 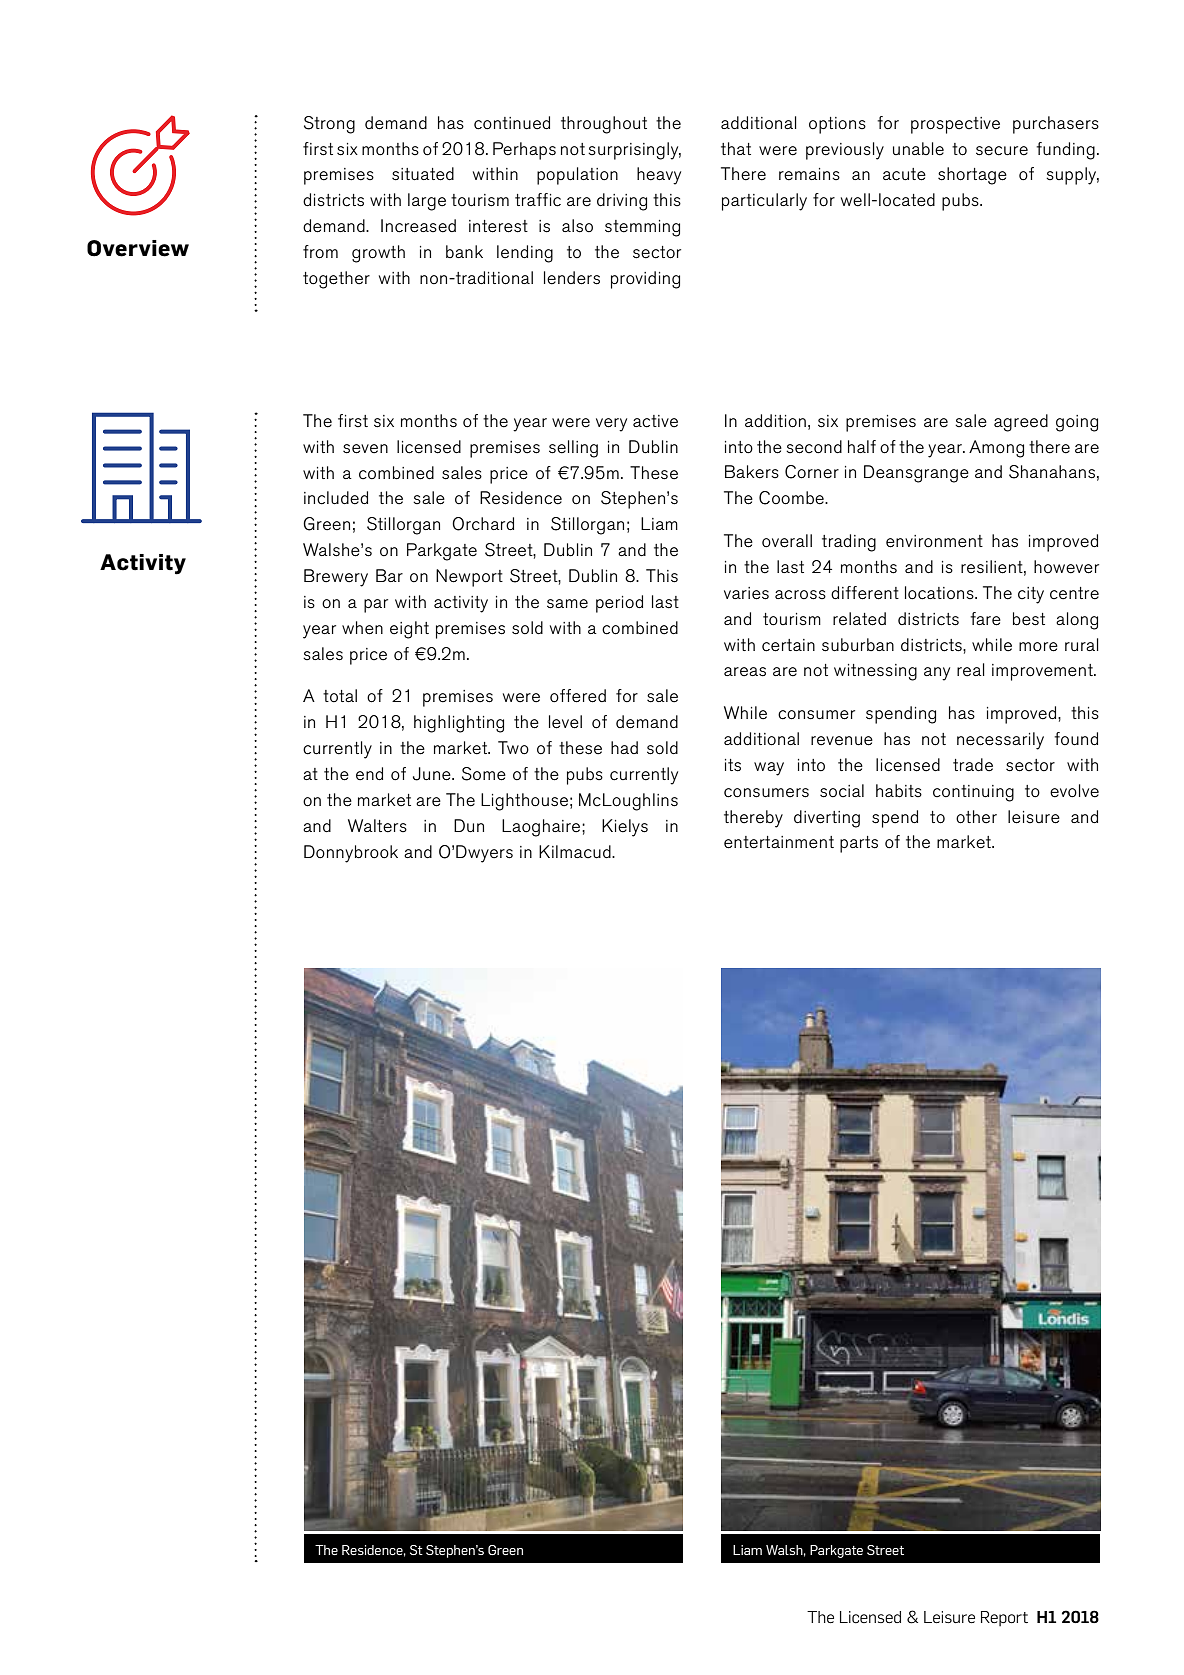 I want to click on Walters, so click(x=377, y=826).
